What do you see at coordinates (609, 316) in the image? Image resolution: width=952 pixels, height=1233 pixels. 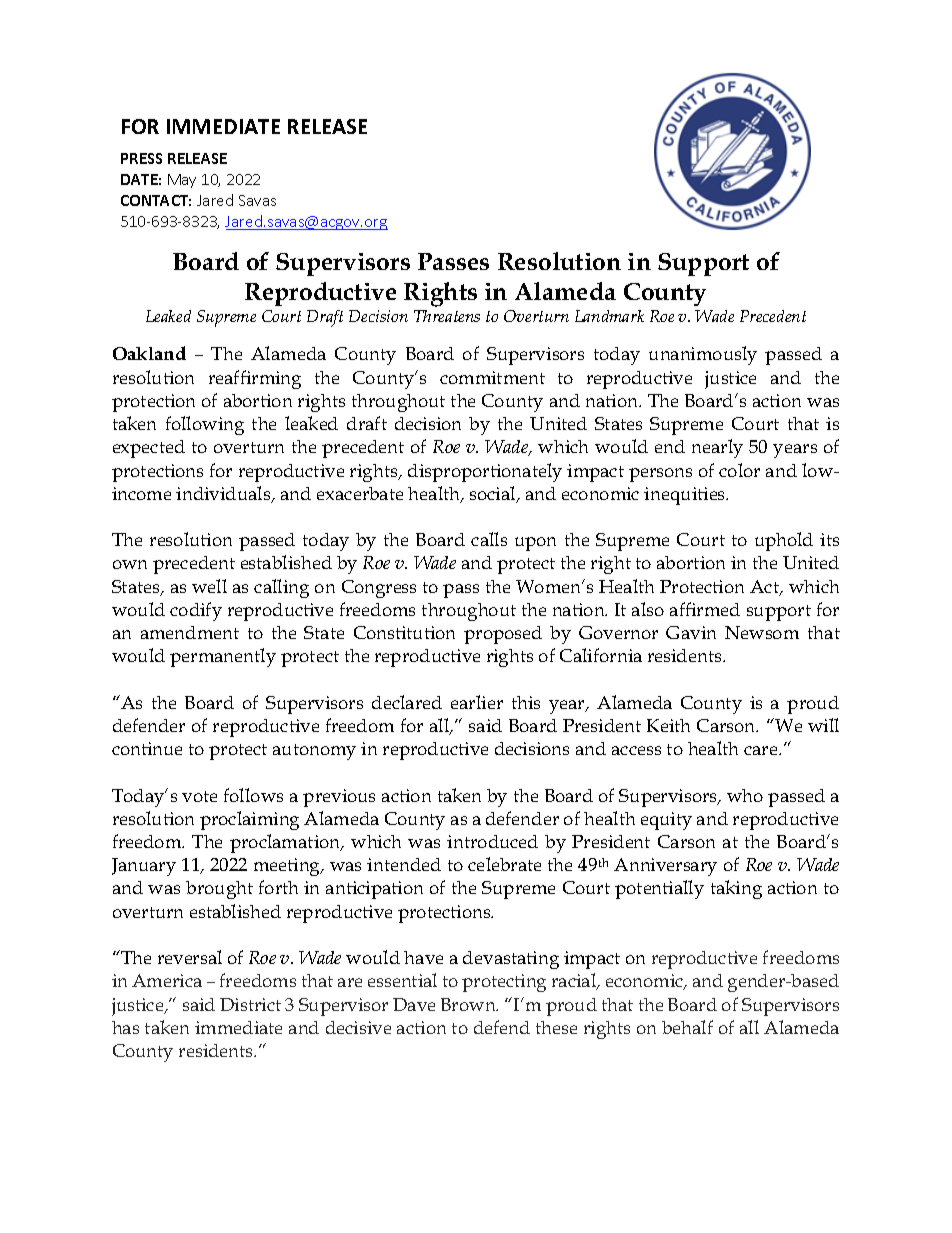 I see `Landmark` at bounding box center [609, 316].
